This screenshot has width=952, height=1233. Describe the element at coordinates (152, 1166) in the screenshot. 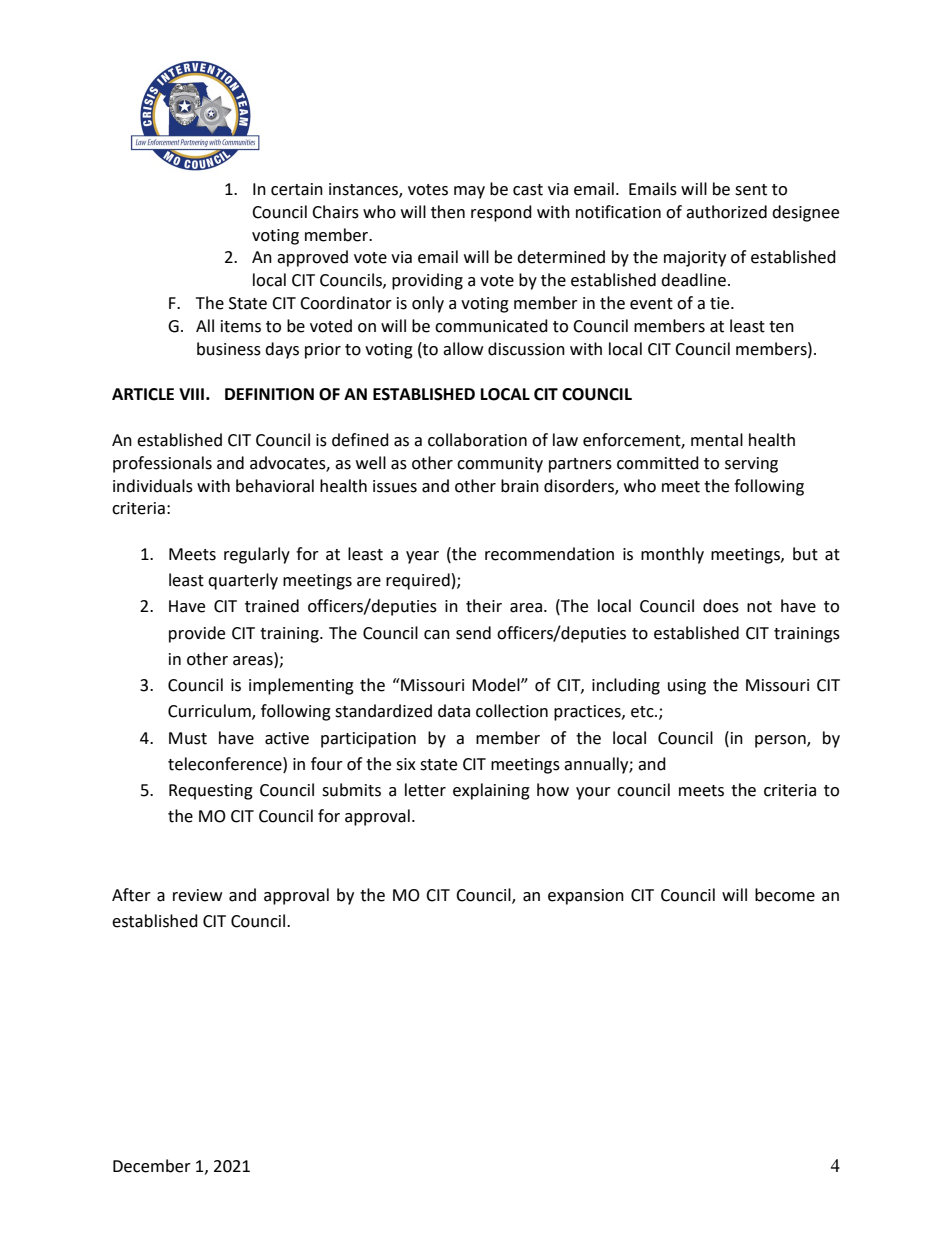

I see `December` at that location.
